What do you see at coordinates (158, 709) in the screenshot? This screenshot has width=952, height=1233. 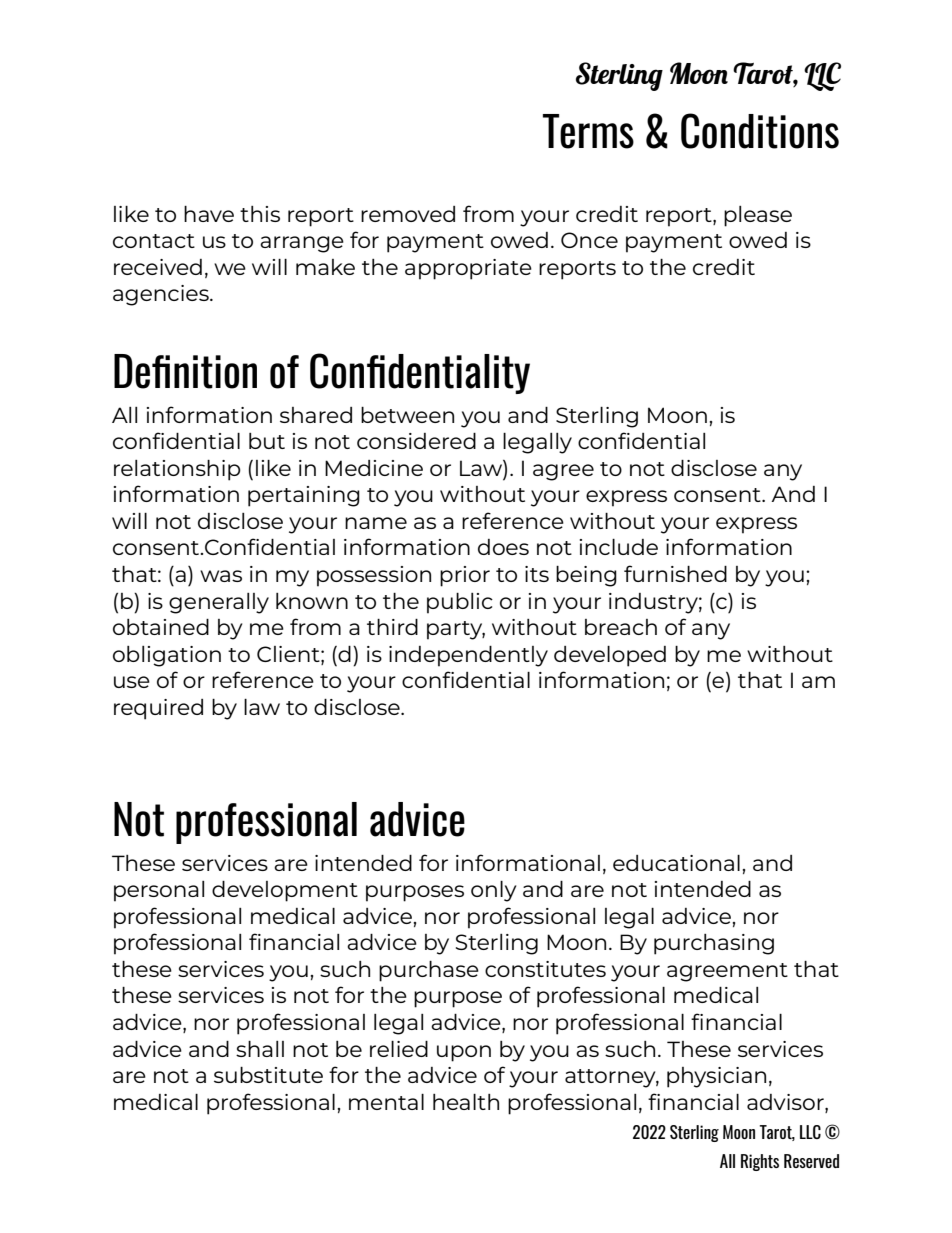 I see `required` at bounding box center [158, 709].
